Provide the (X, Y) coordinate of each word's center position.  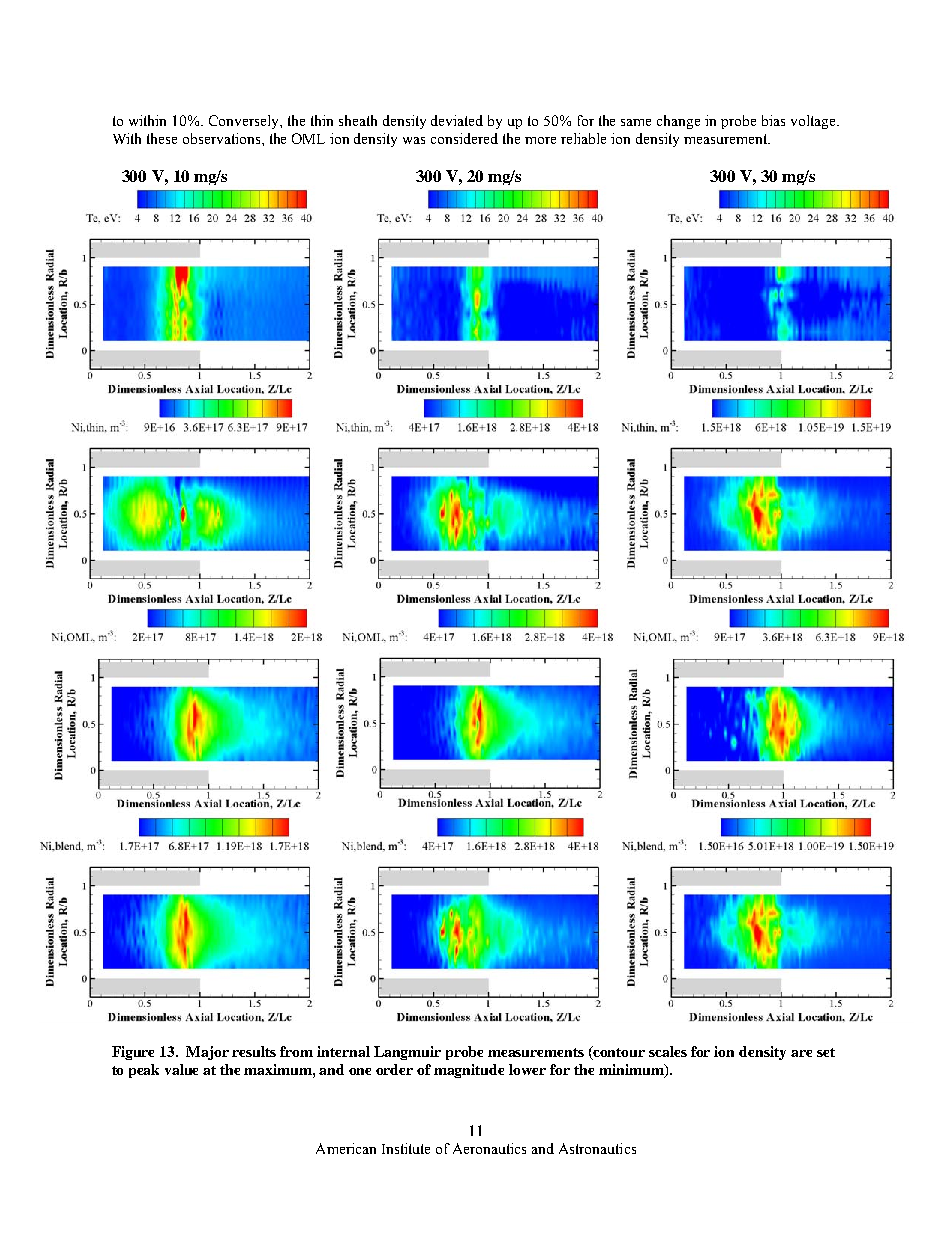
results (254, 1051)
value (181, 1069)
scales (668, 1051)
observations (223, 138)
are (801, 1053)
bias (773, 120)
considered (464, 138)
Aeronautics (489, 1148)
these (162, 138)
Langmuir (407, 1053)
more (540, 140)
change (678, 122)
